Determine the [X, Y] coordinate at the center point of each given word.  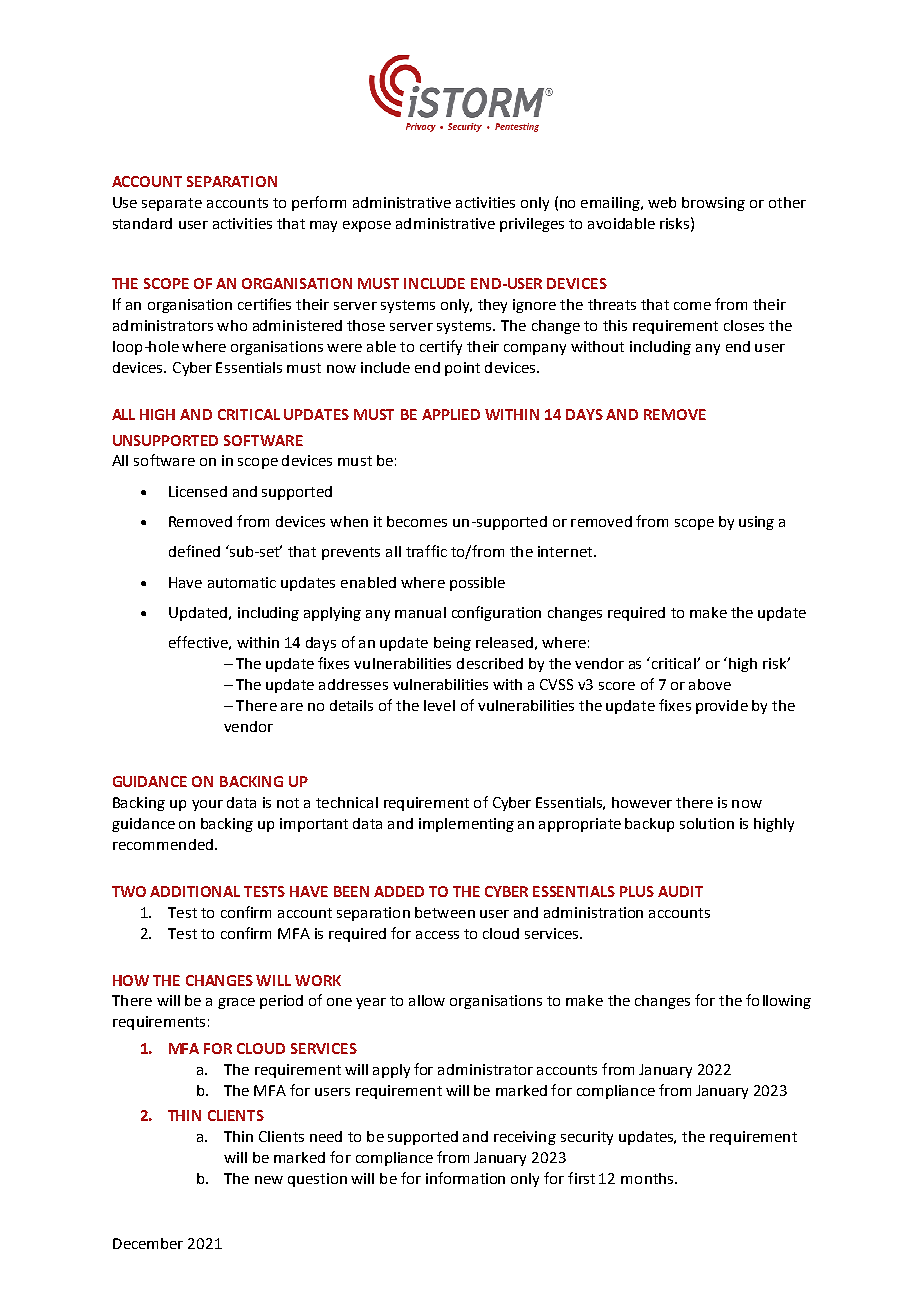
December [148, 1243]
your [207, 805]
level [439, 705]
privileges [532, 225]
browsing [713, 204]
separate [172, 204]
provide [722, 707]
